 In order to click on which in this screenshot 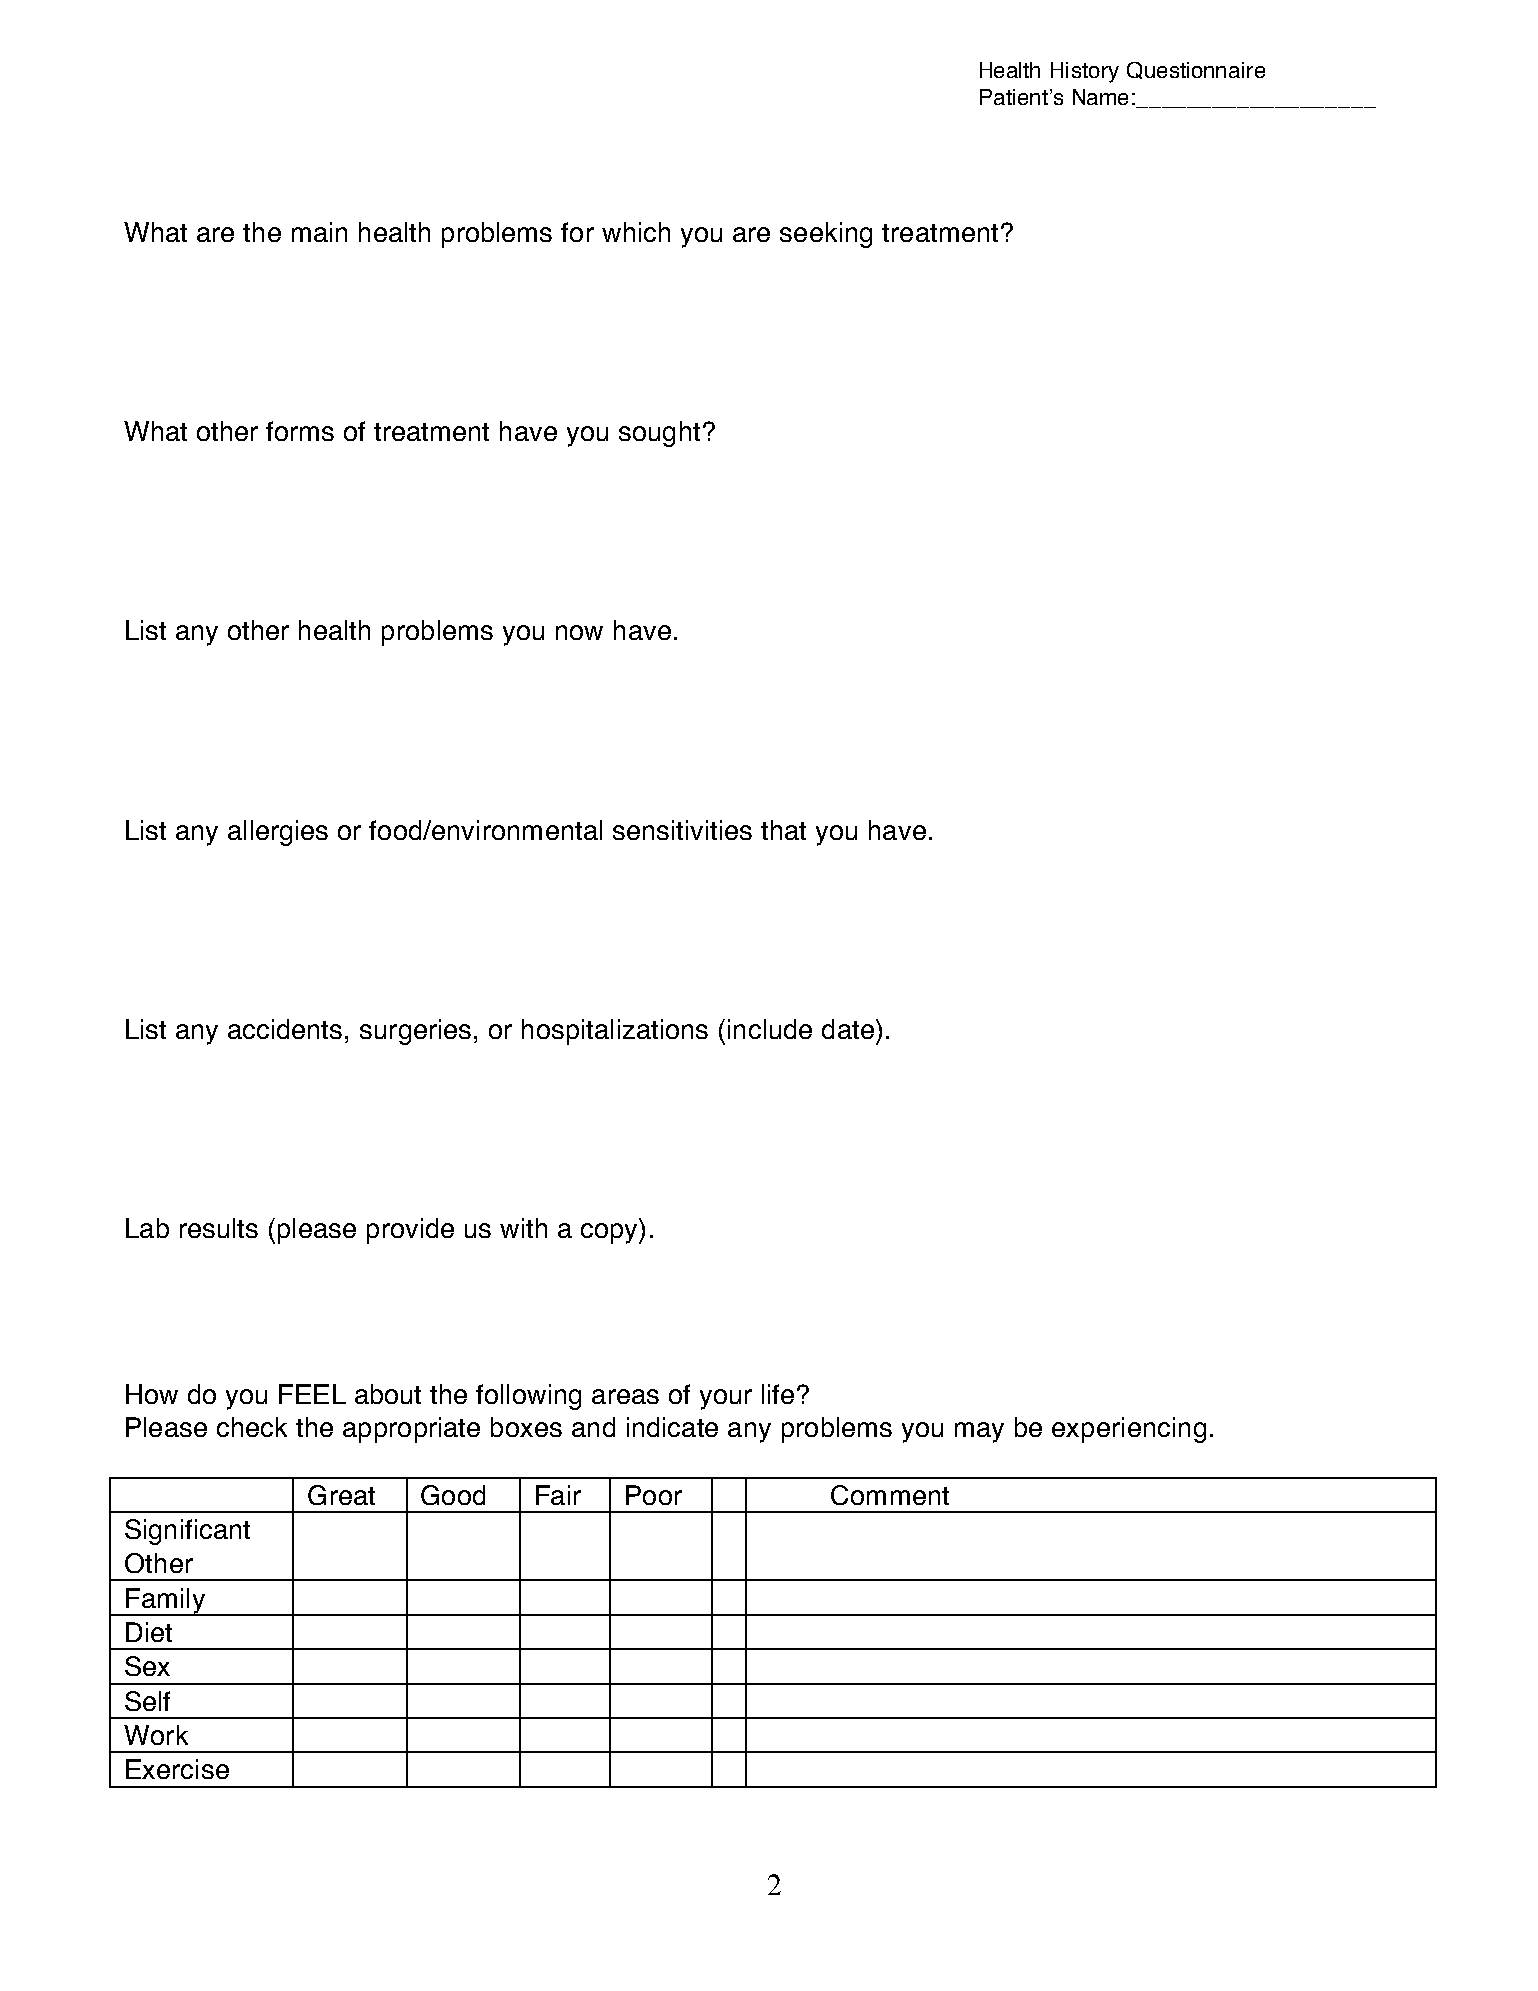, I will do `click(636, 232)`.
